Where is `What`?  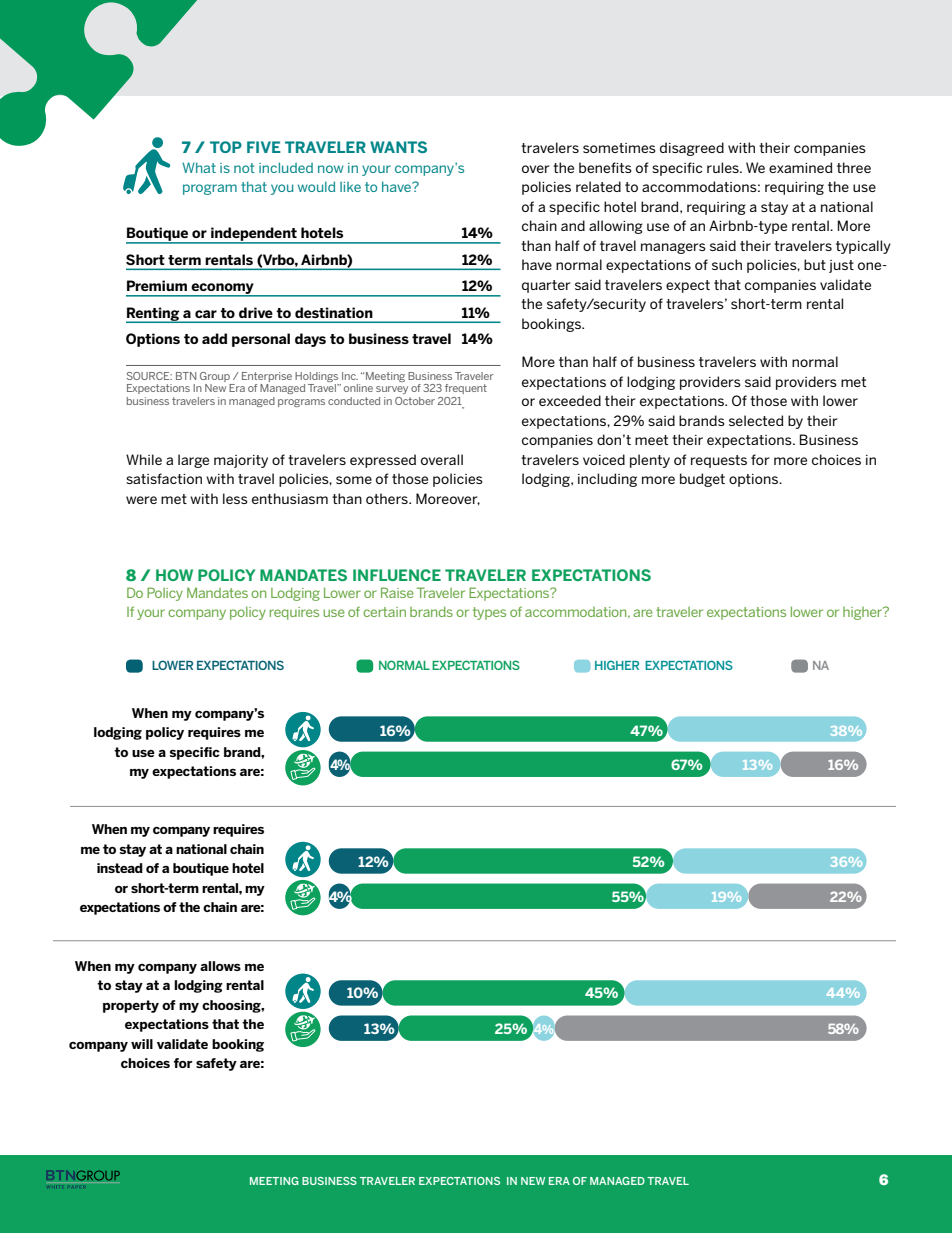 What is located at coordinates (199, 167).
